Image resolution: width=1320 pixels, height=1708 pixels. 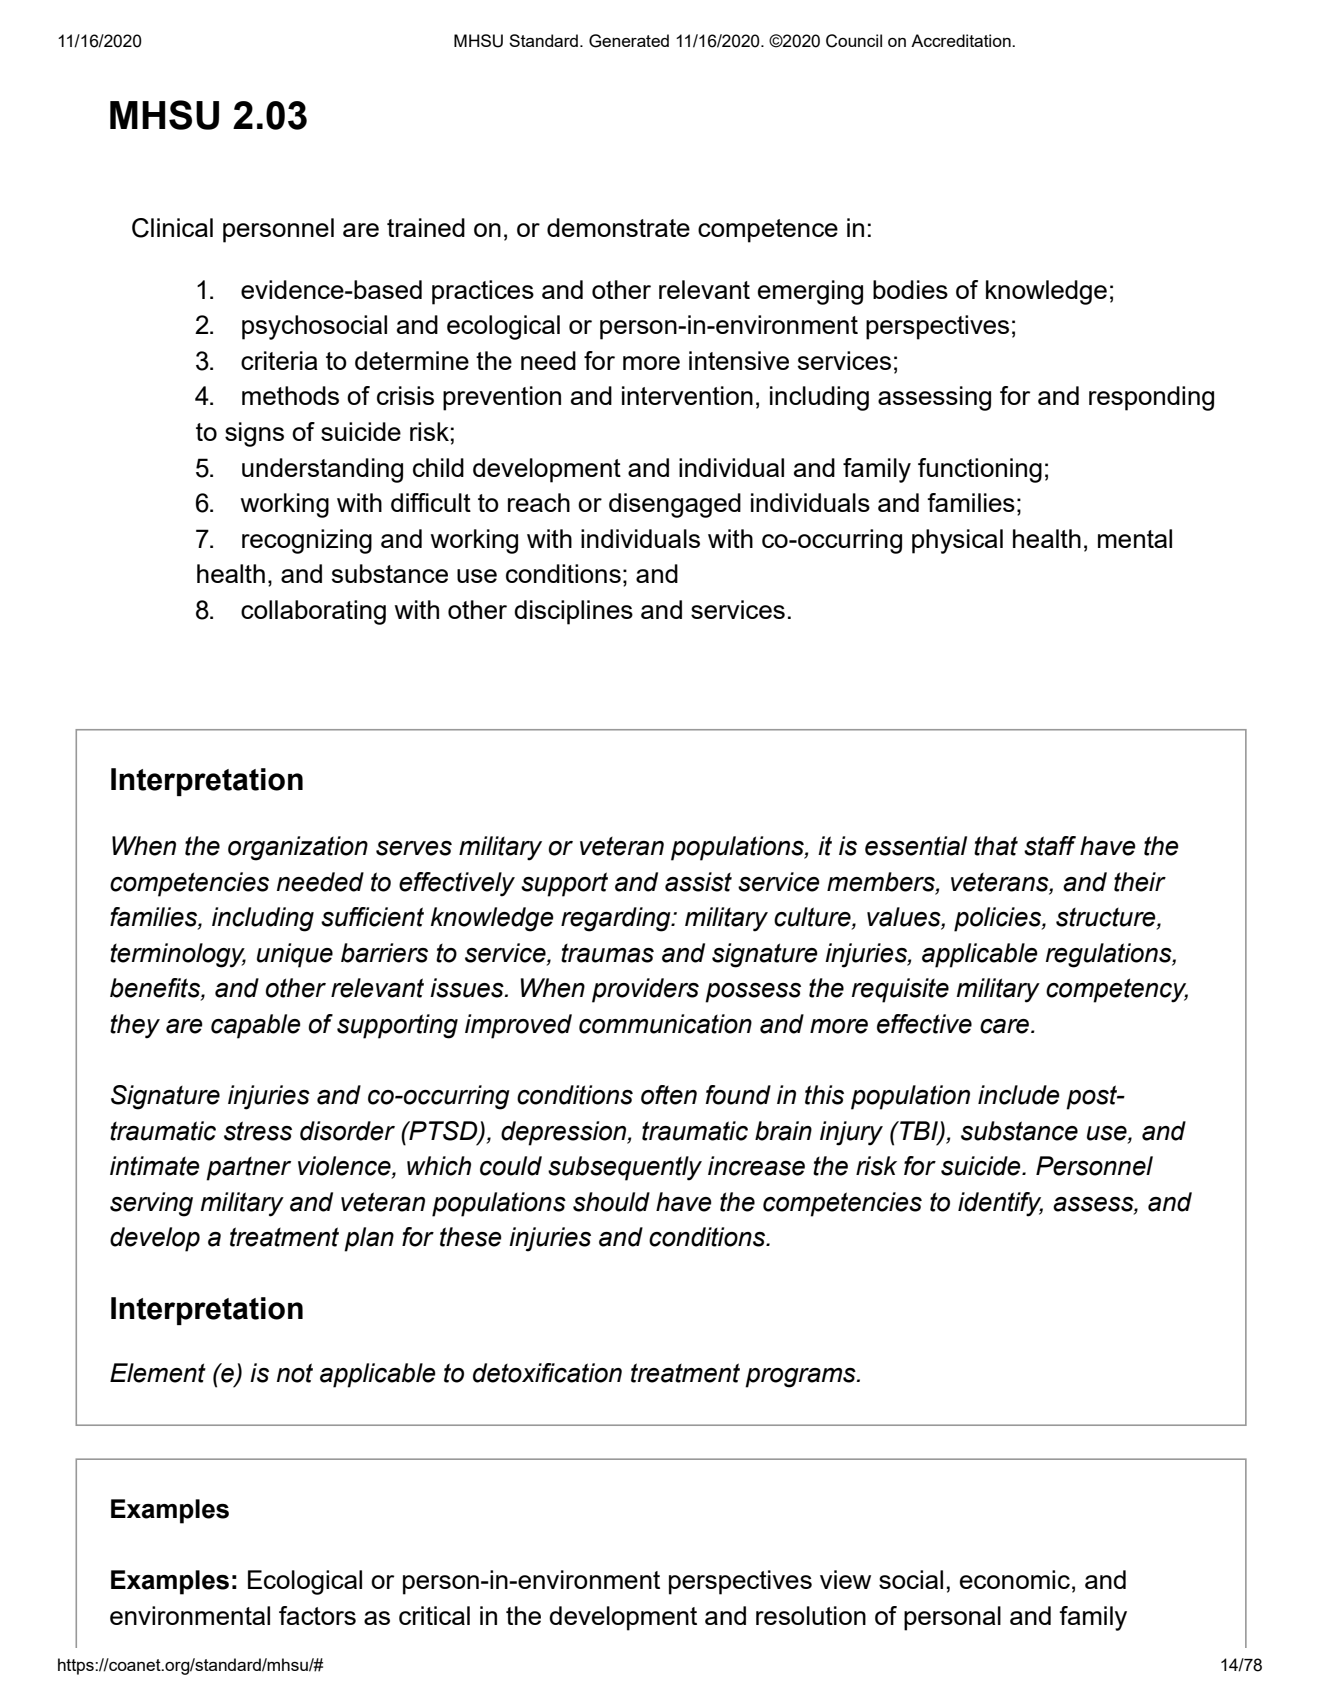 What do you see at coordinates (317, 1615) in the screenshot?
I see `factors` at bounding box center [317, 1615].
